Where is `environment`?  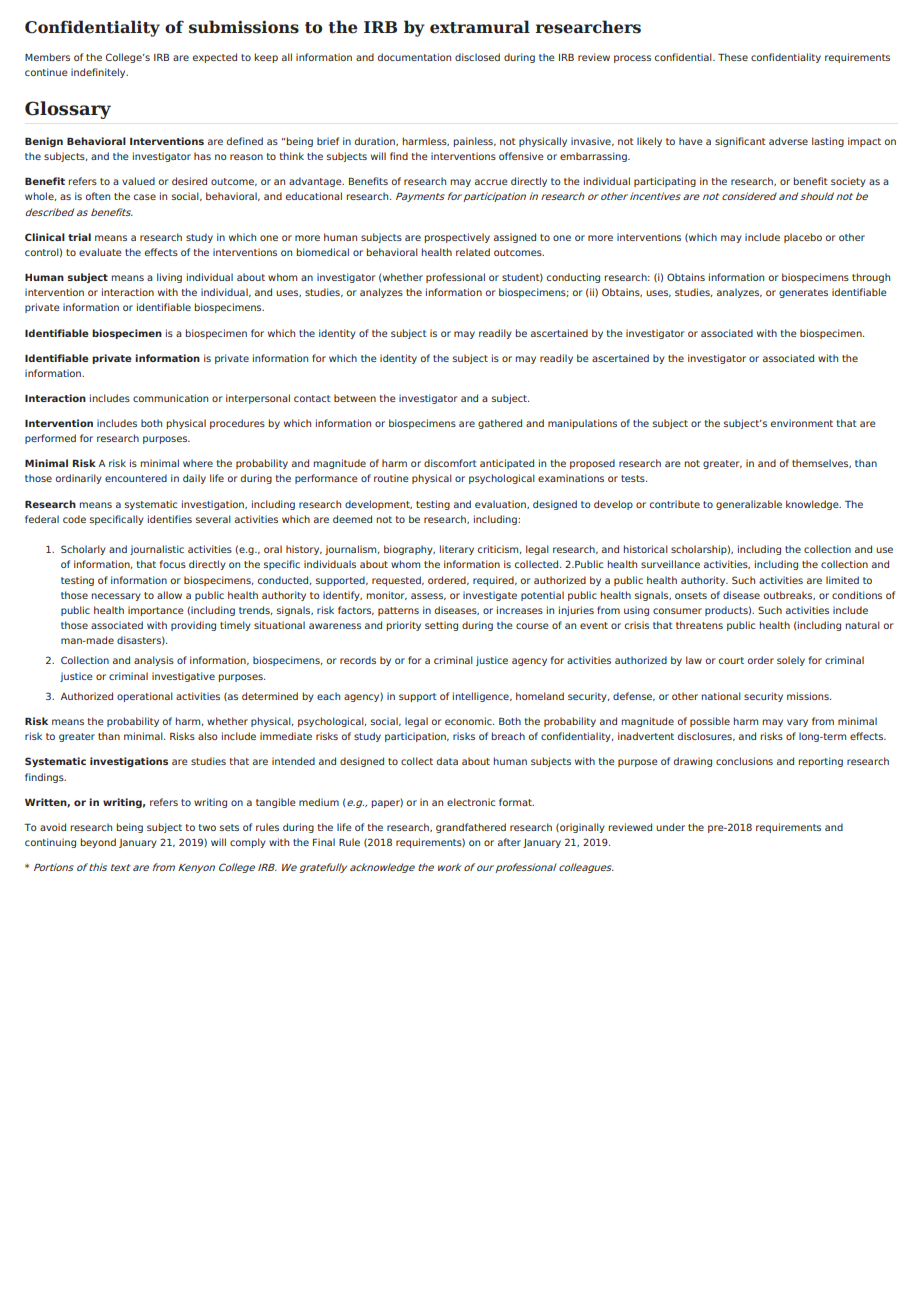 environment is located at coordinates (802, 423).
